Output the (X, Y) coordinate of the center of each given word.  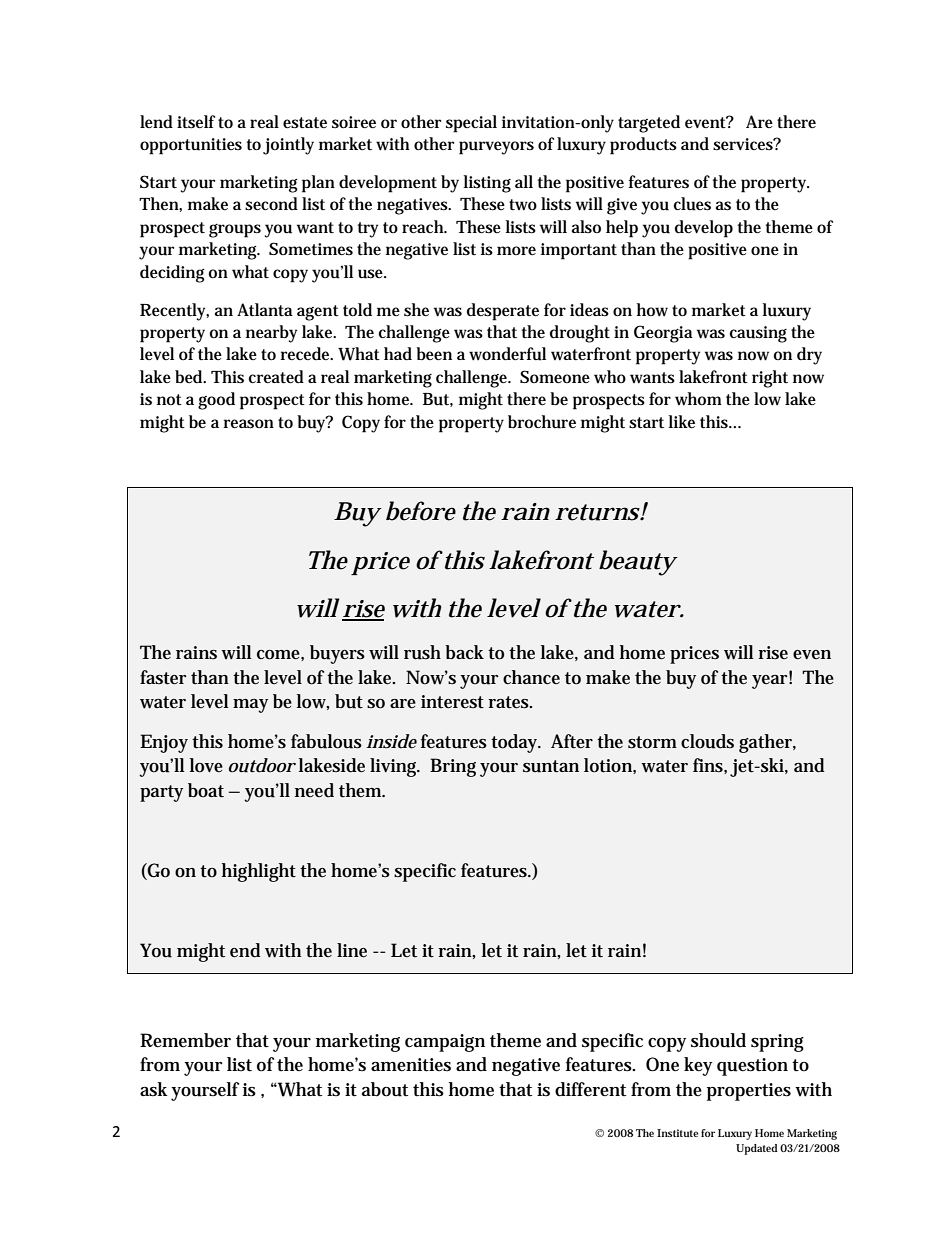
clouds (707, 741)
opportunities (191, 146)
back (464, 652)
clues (692, 204)
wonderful (507, 354)
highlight (259, 872)
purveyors (496, 148)
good (216, 401)
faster (163, 677)
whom (698, 398)
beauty (638, 563)
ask (154, 1089)
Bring (453, 767)
